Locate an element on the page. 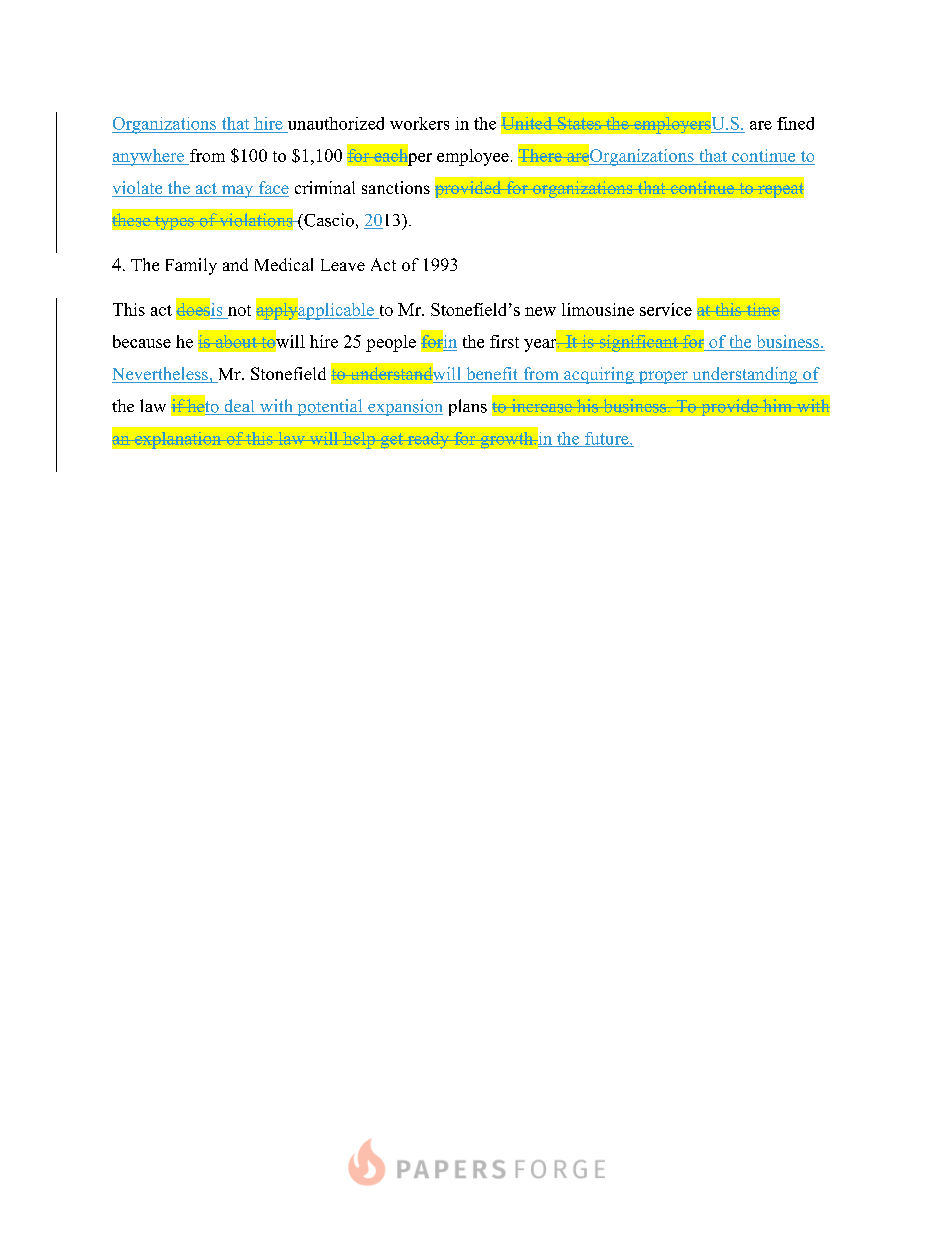 The image size is (952, 1233). workers is located at coordinates (419, 123).
